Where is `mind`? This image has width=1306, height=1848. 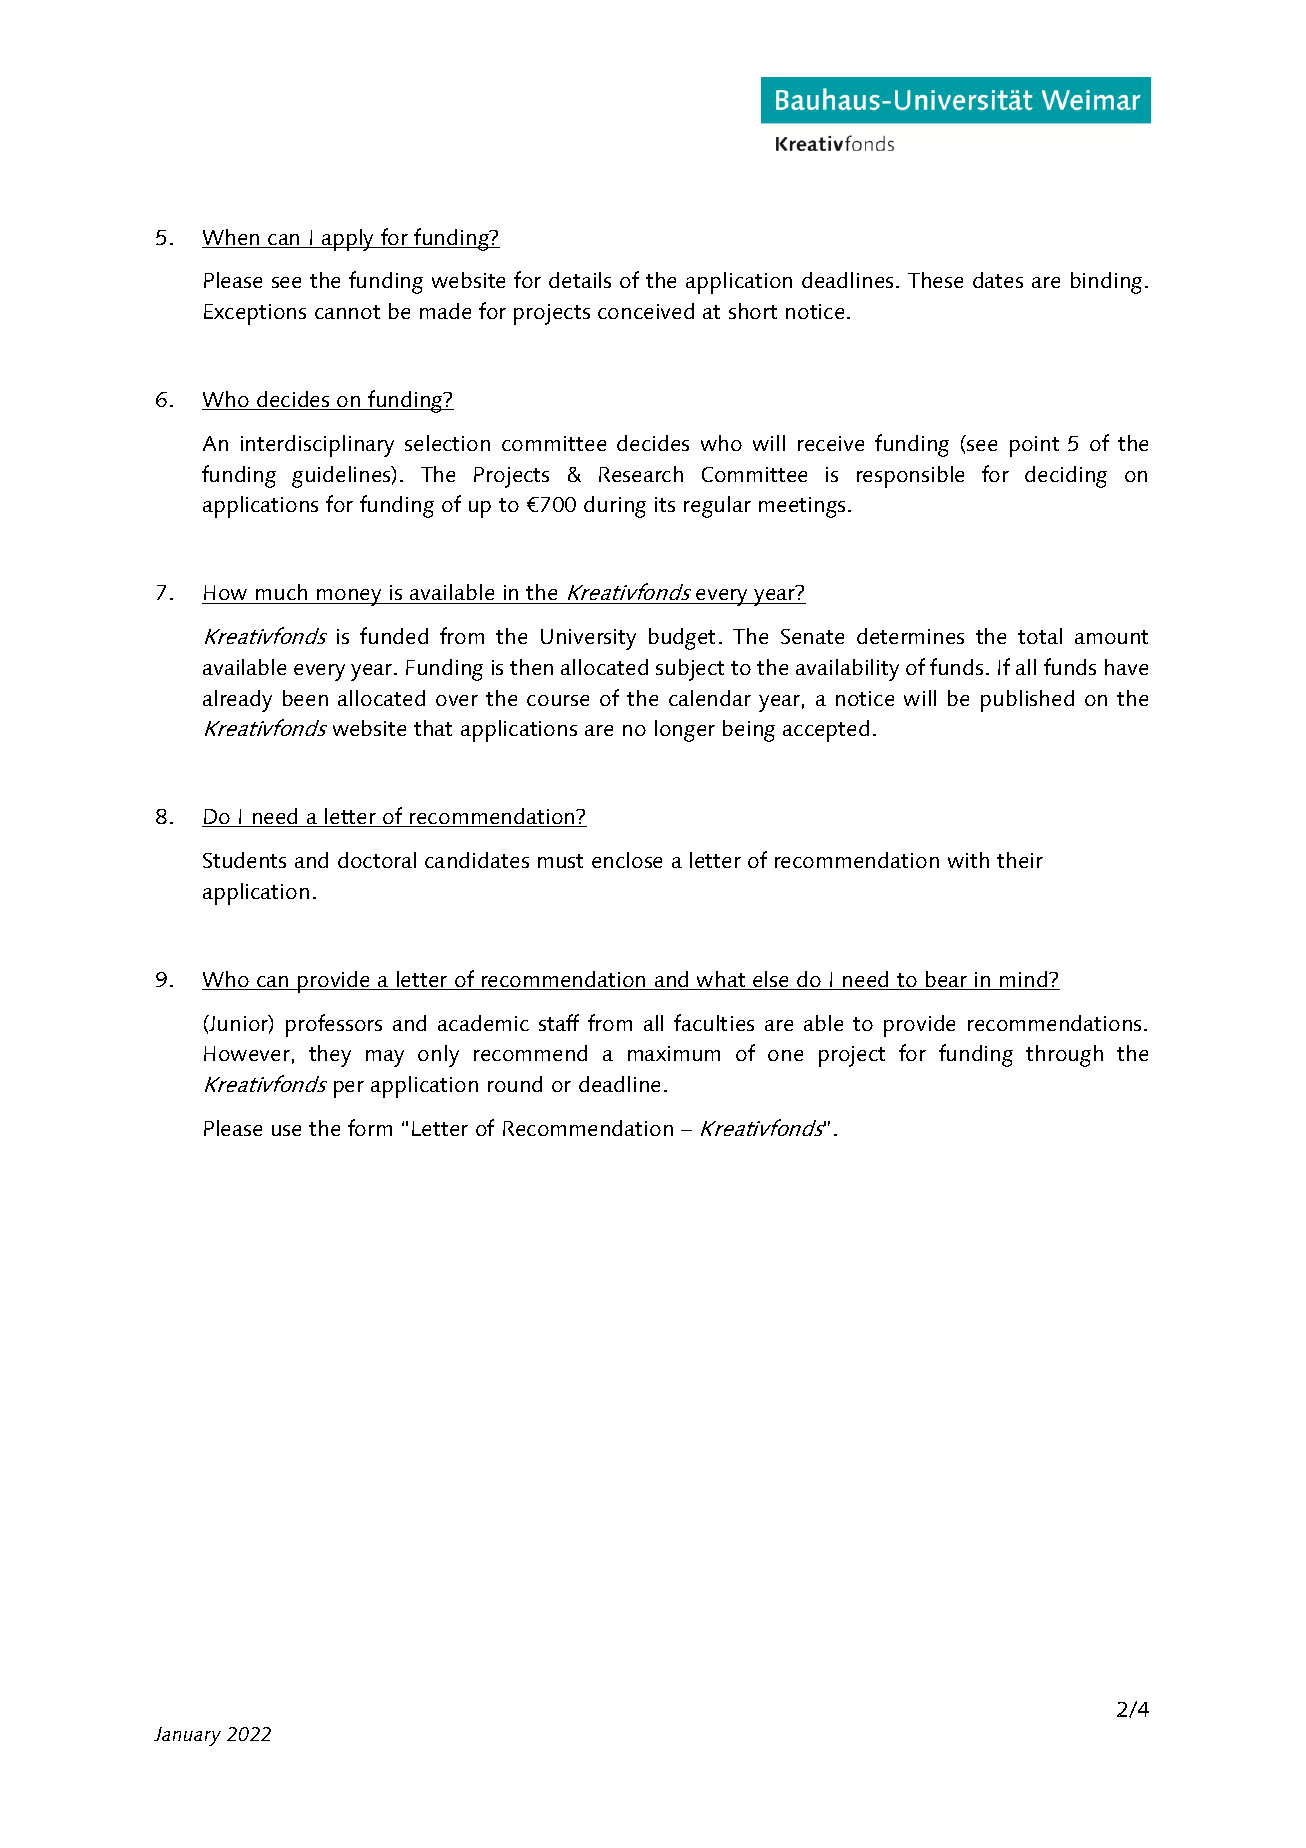 mind is located at coordinates (1024, 980).
